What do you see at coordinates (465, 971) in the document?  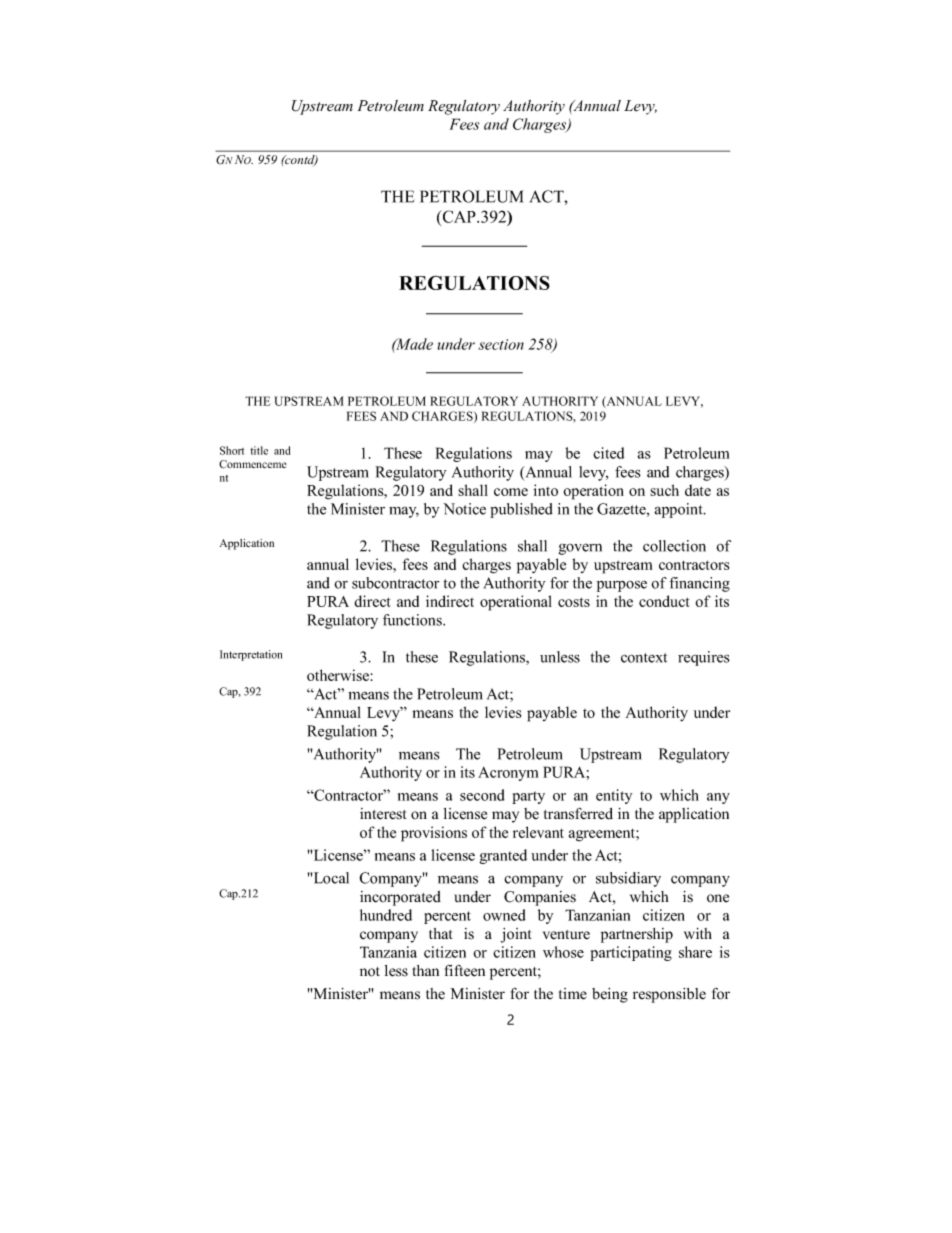 I see `fifteen` at bounding box center [465, 971].
